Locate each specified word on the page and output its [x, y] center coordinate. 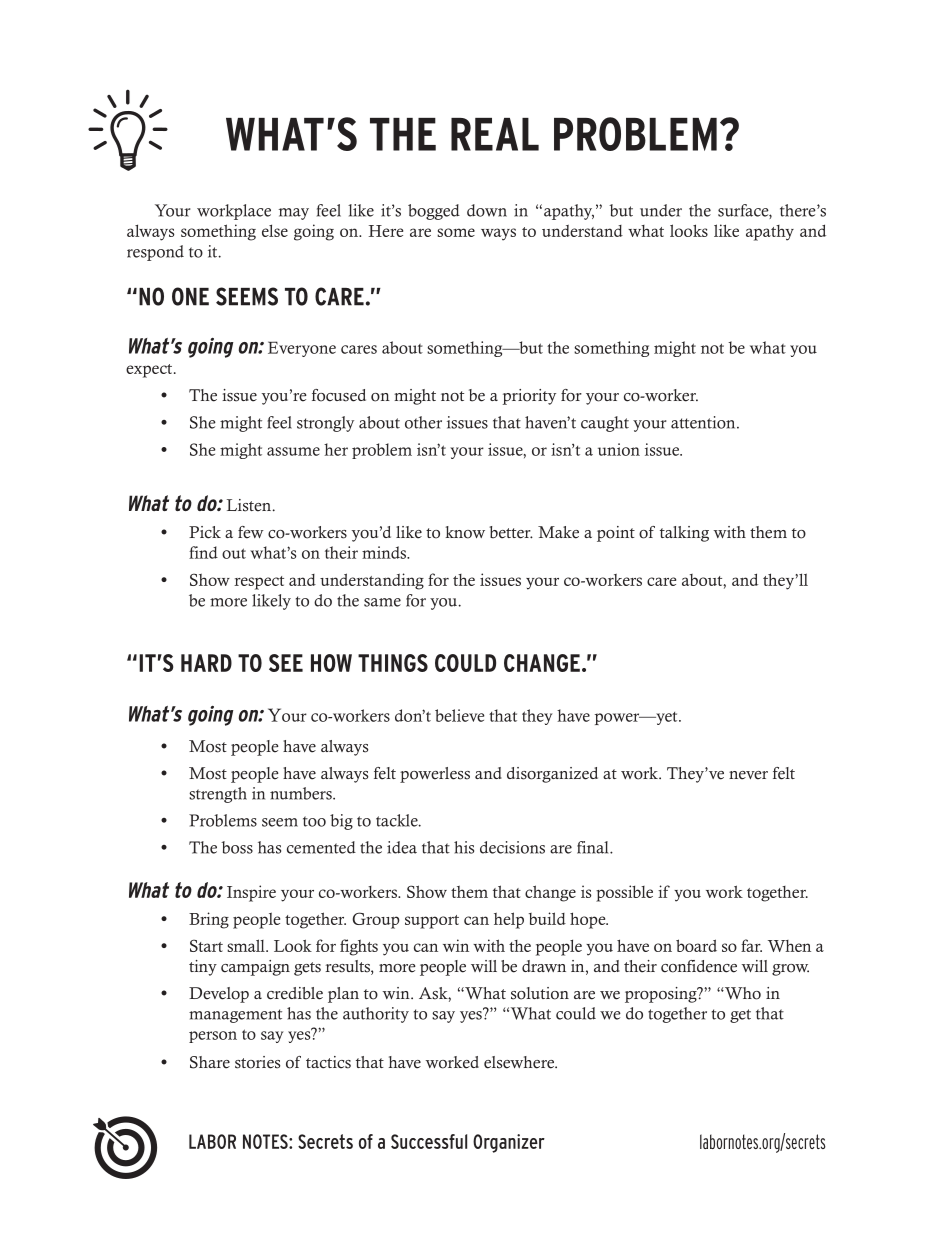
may [294, 214]
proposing [662, 995]
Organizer [509, 1143]
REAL [495, 134]
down [487, 210]
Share [210, 1062]
